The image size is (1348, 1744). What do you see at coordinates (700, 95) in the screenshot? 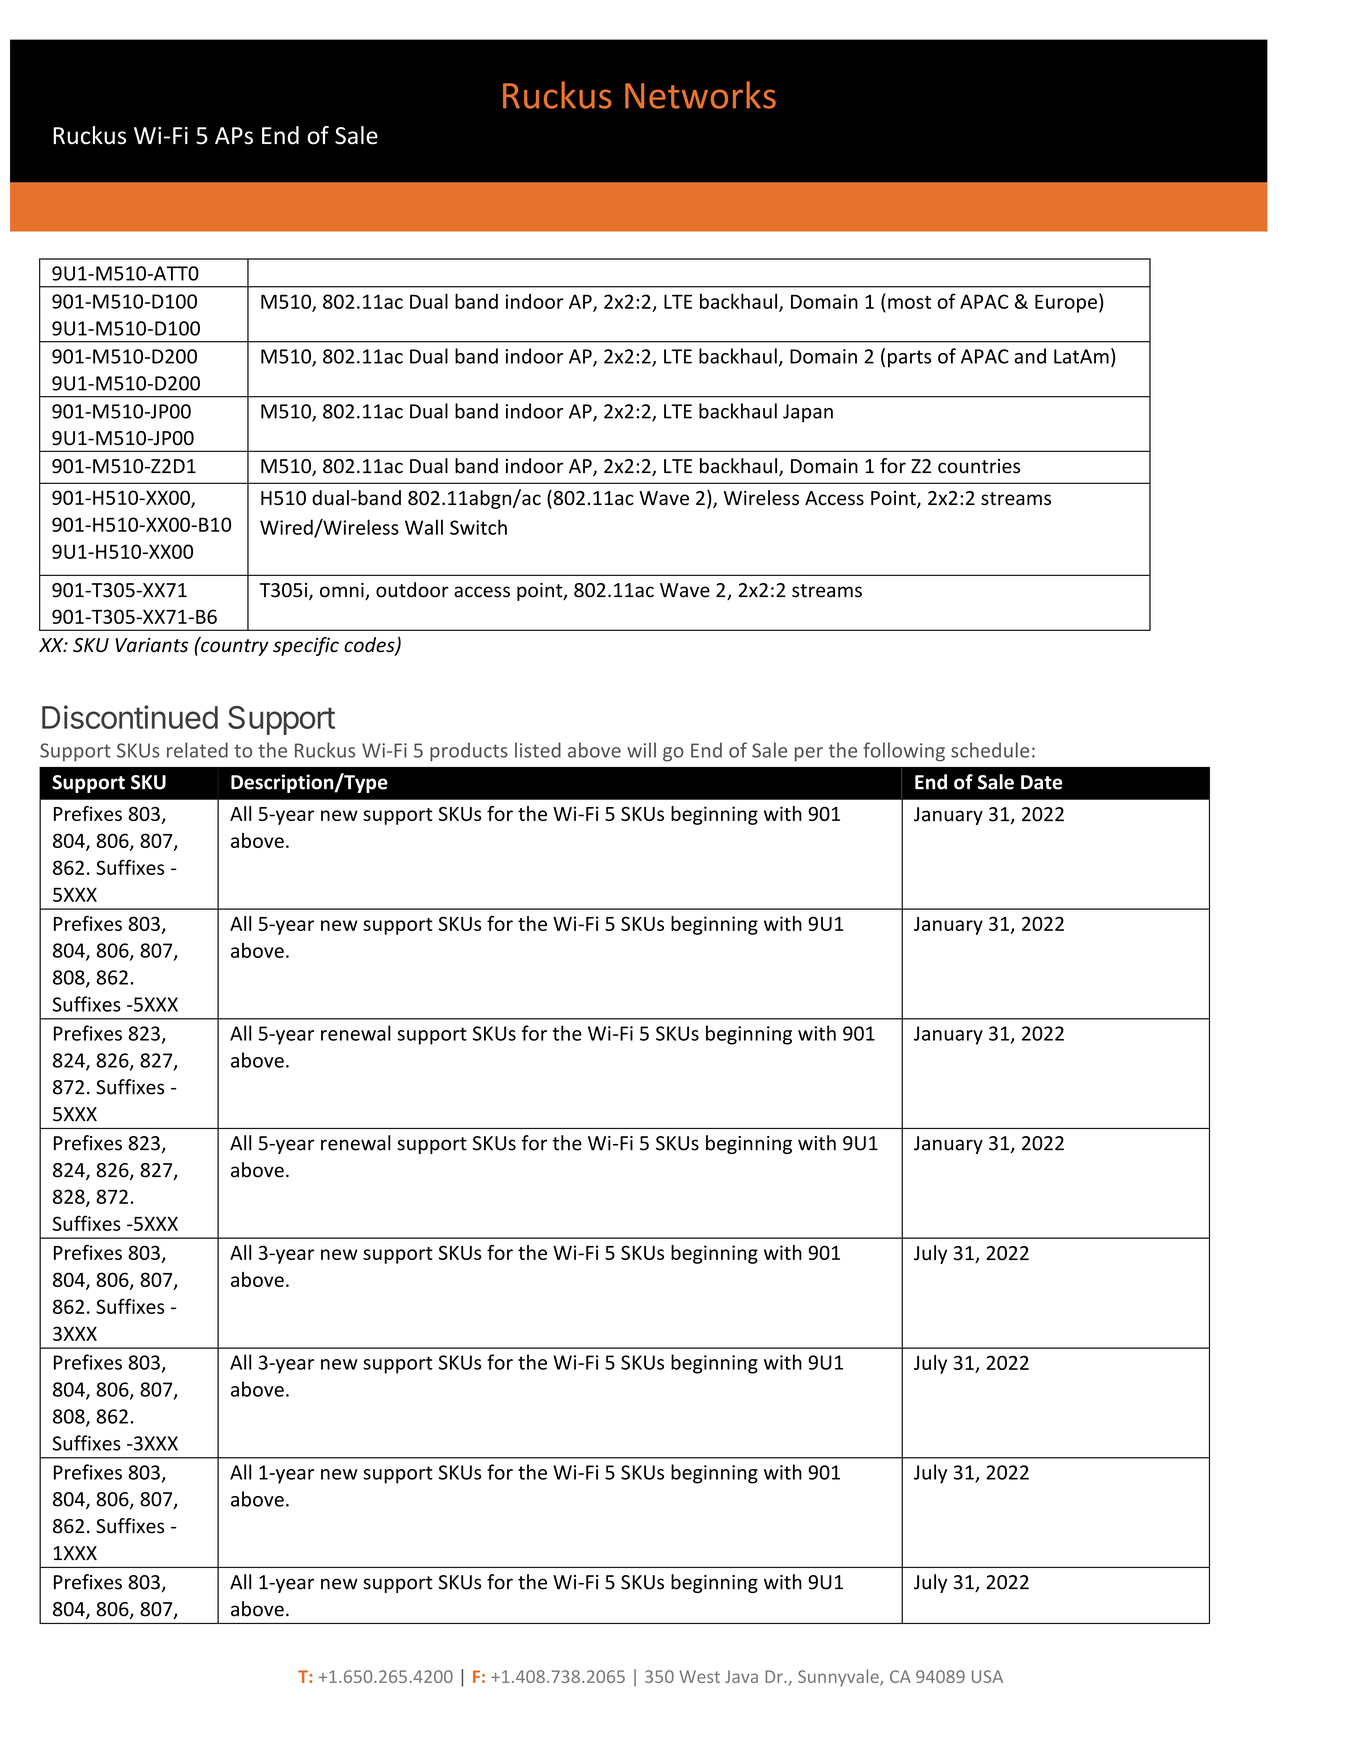
I see `Networks` at bounding box center [700, 95].
